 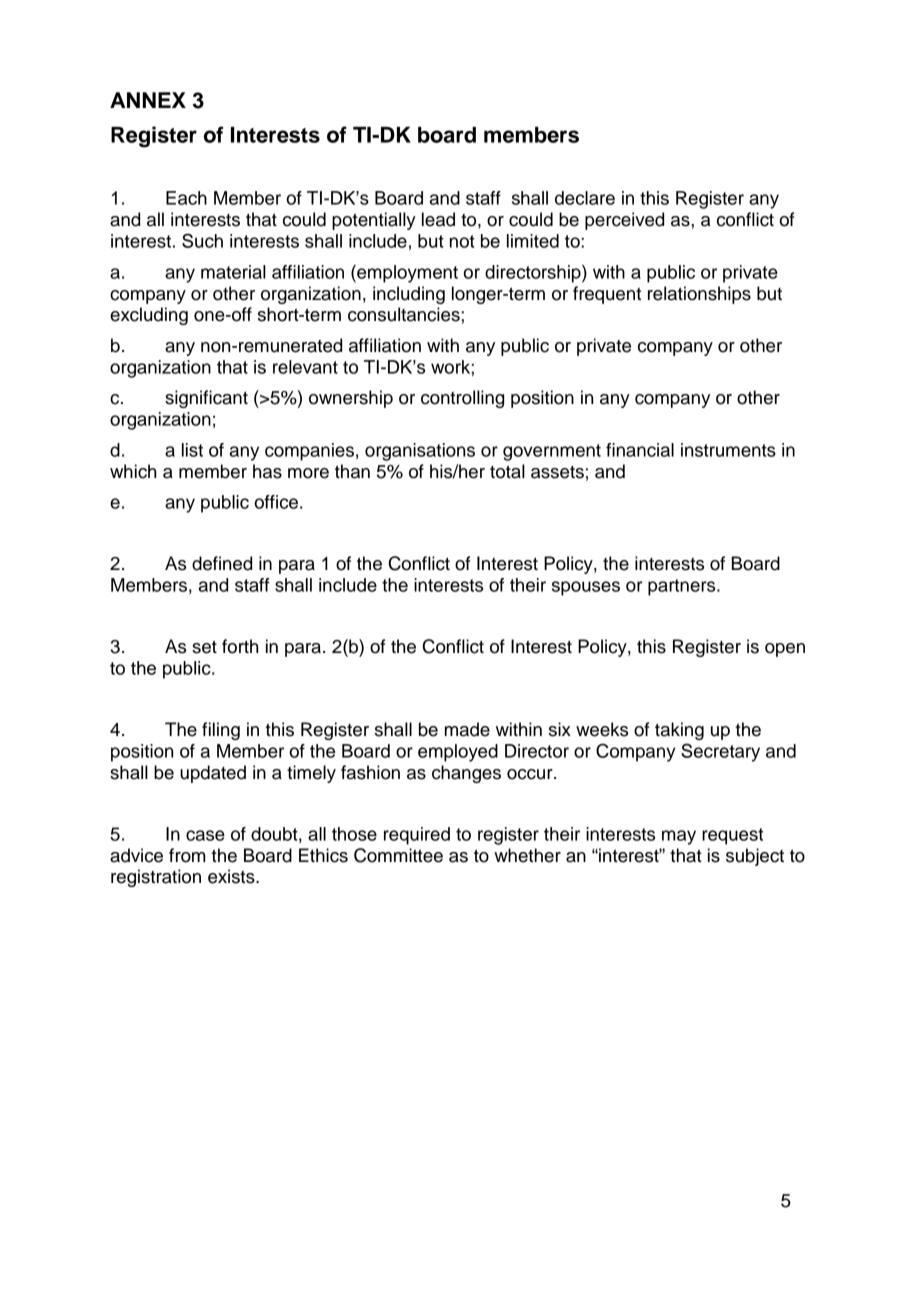 I want to click on required, so click(x=417, y=836).
